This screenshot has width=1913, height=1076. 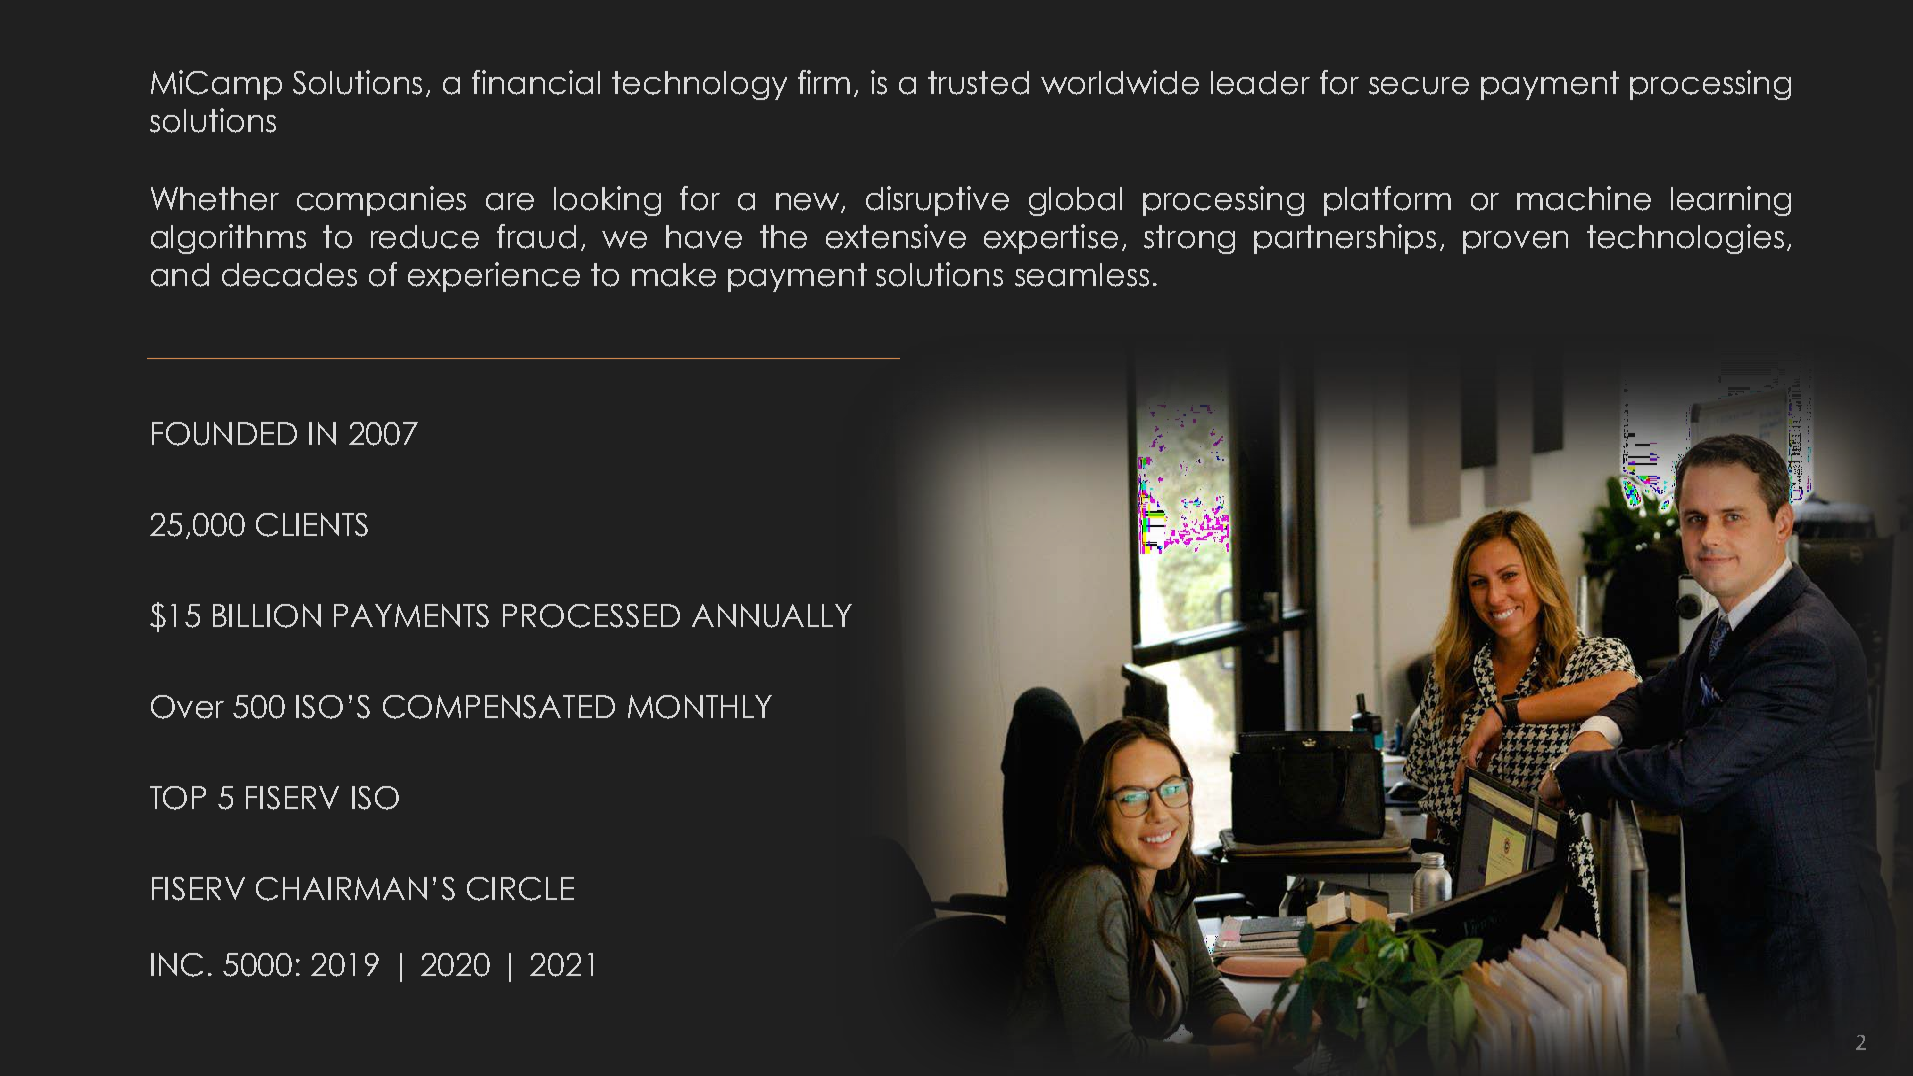 What do you see at coordinates (1419, 86) in the screenshot?
I see `secure` at bounding box center [1419, 86].
